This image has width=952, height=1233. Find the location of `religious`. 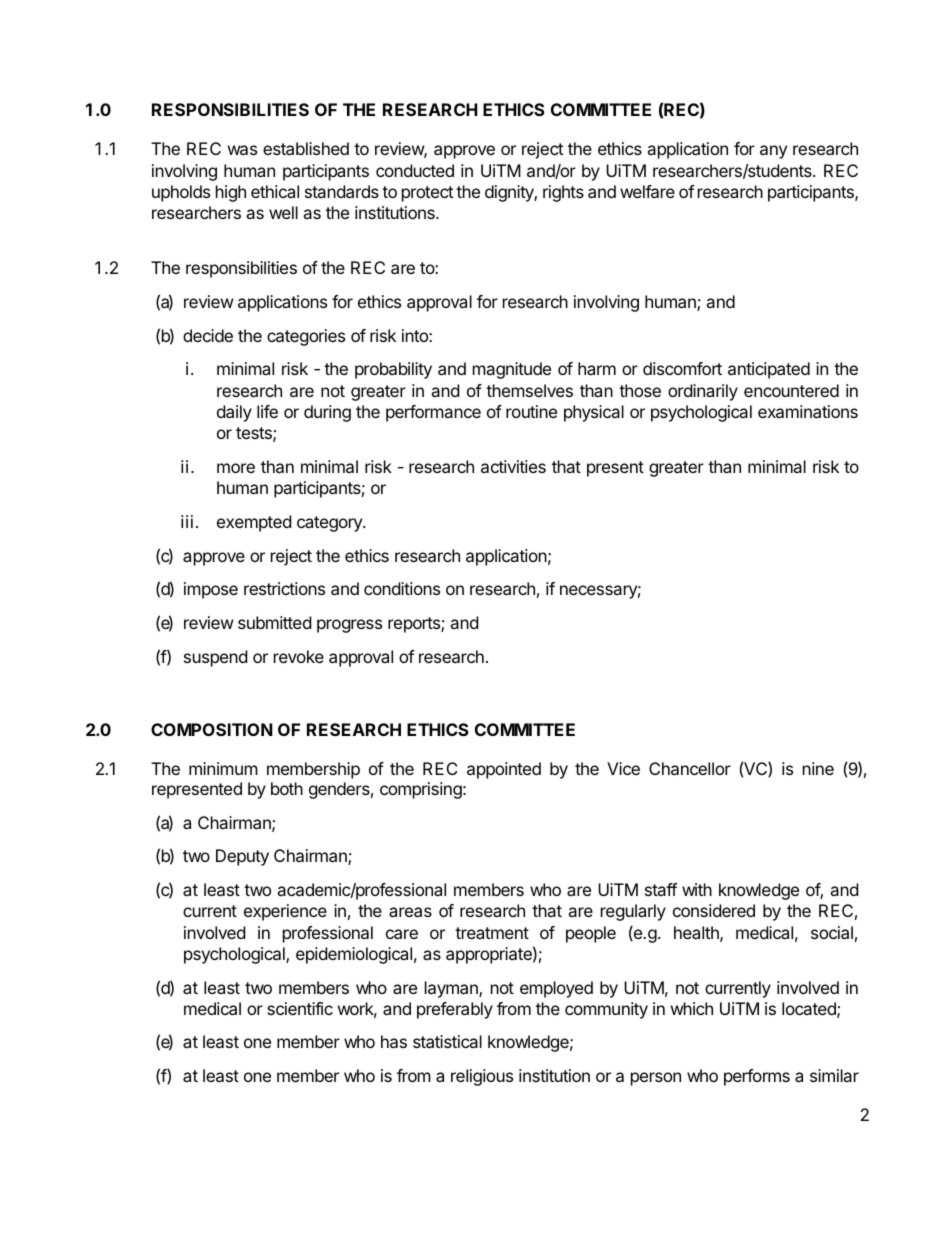

religious is located at coordinates (482, 1077).
